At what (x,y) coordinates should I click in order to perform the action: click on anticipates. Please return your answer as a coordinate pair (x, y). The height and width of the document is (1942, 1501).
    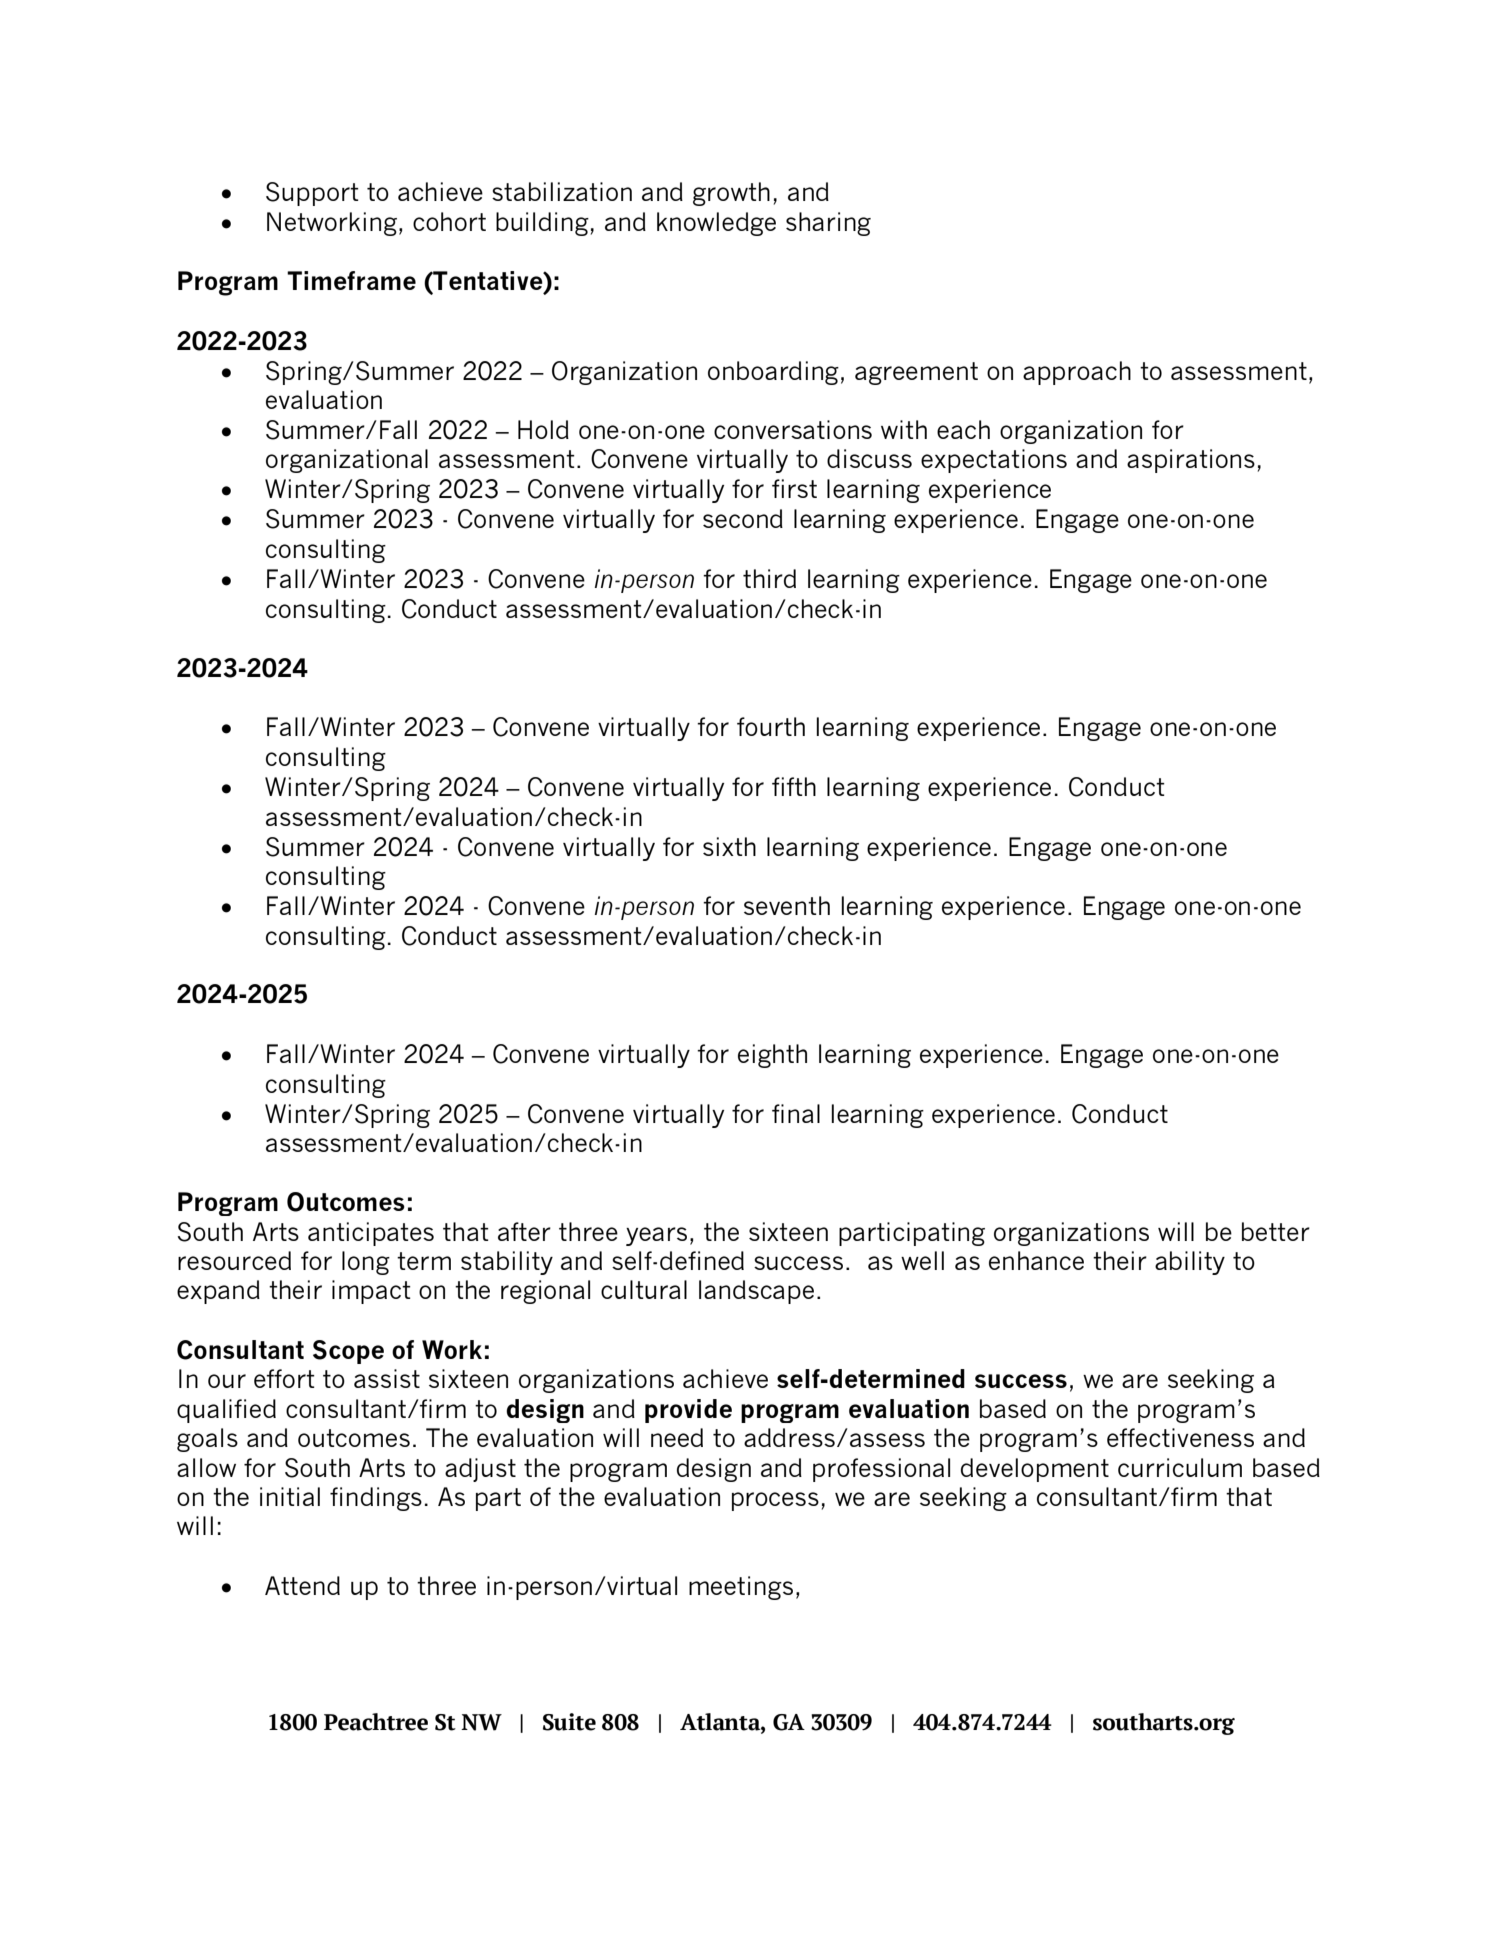
    Looking at the image, I should click on (371, 1234).
